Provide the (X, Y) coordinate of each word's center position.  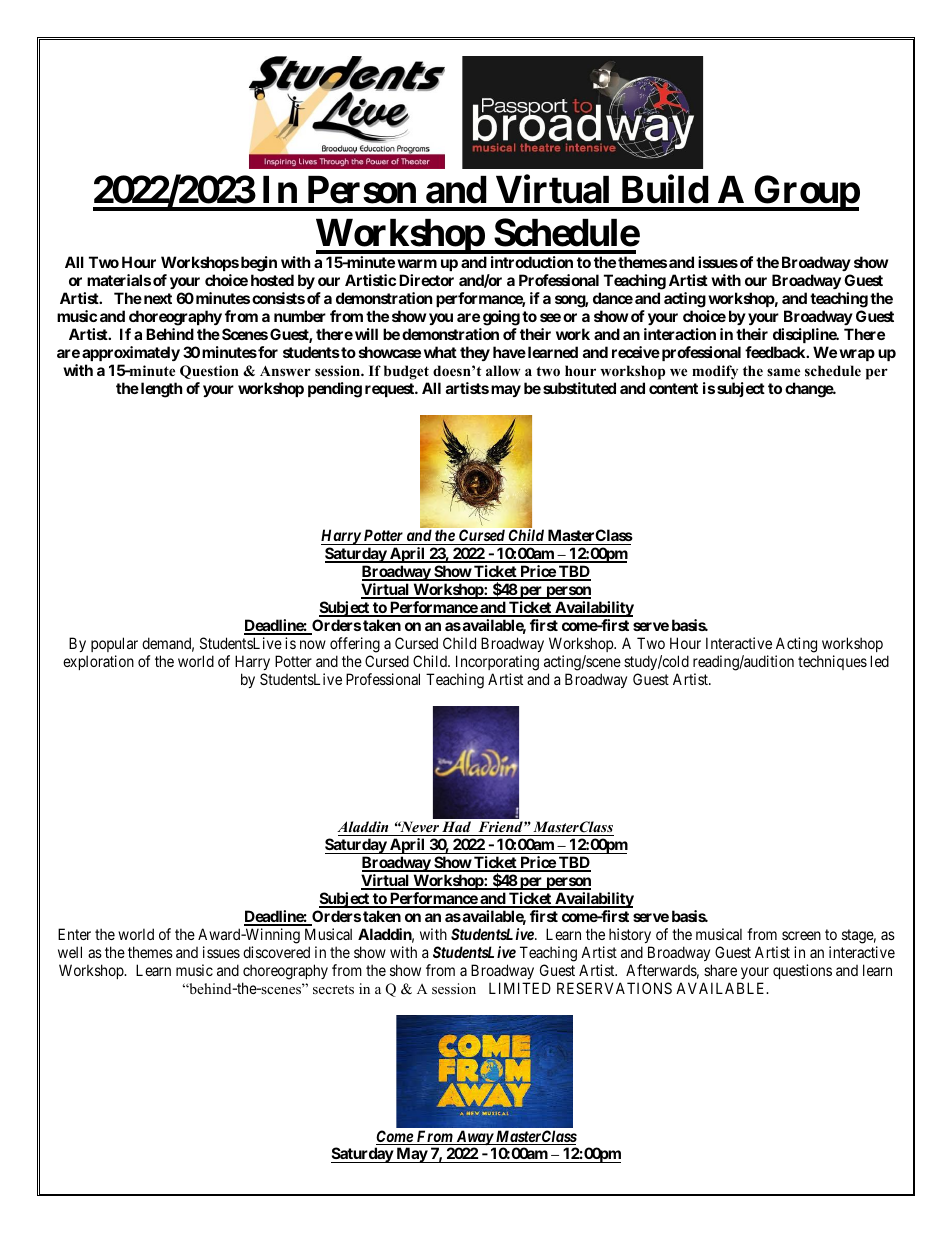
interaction (680, 334)
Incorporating (497, 663)
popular (114, 644)
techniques (832, 662)
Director (426, 280)
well (70, 952)
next (156, 298)
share (720, 970)
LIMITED (520, 988)
